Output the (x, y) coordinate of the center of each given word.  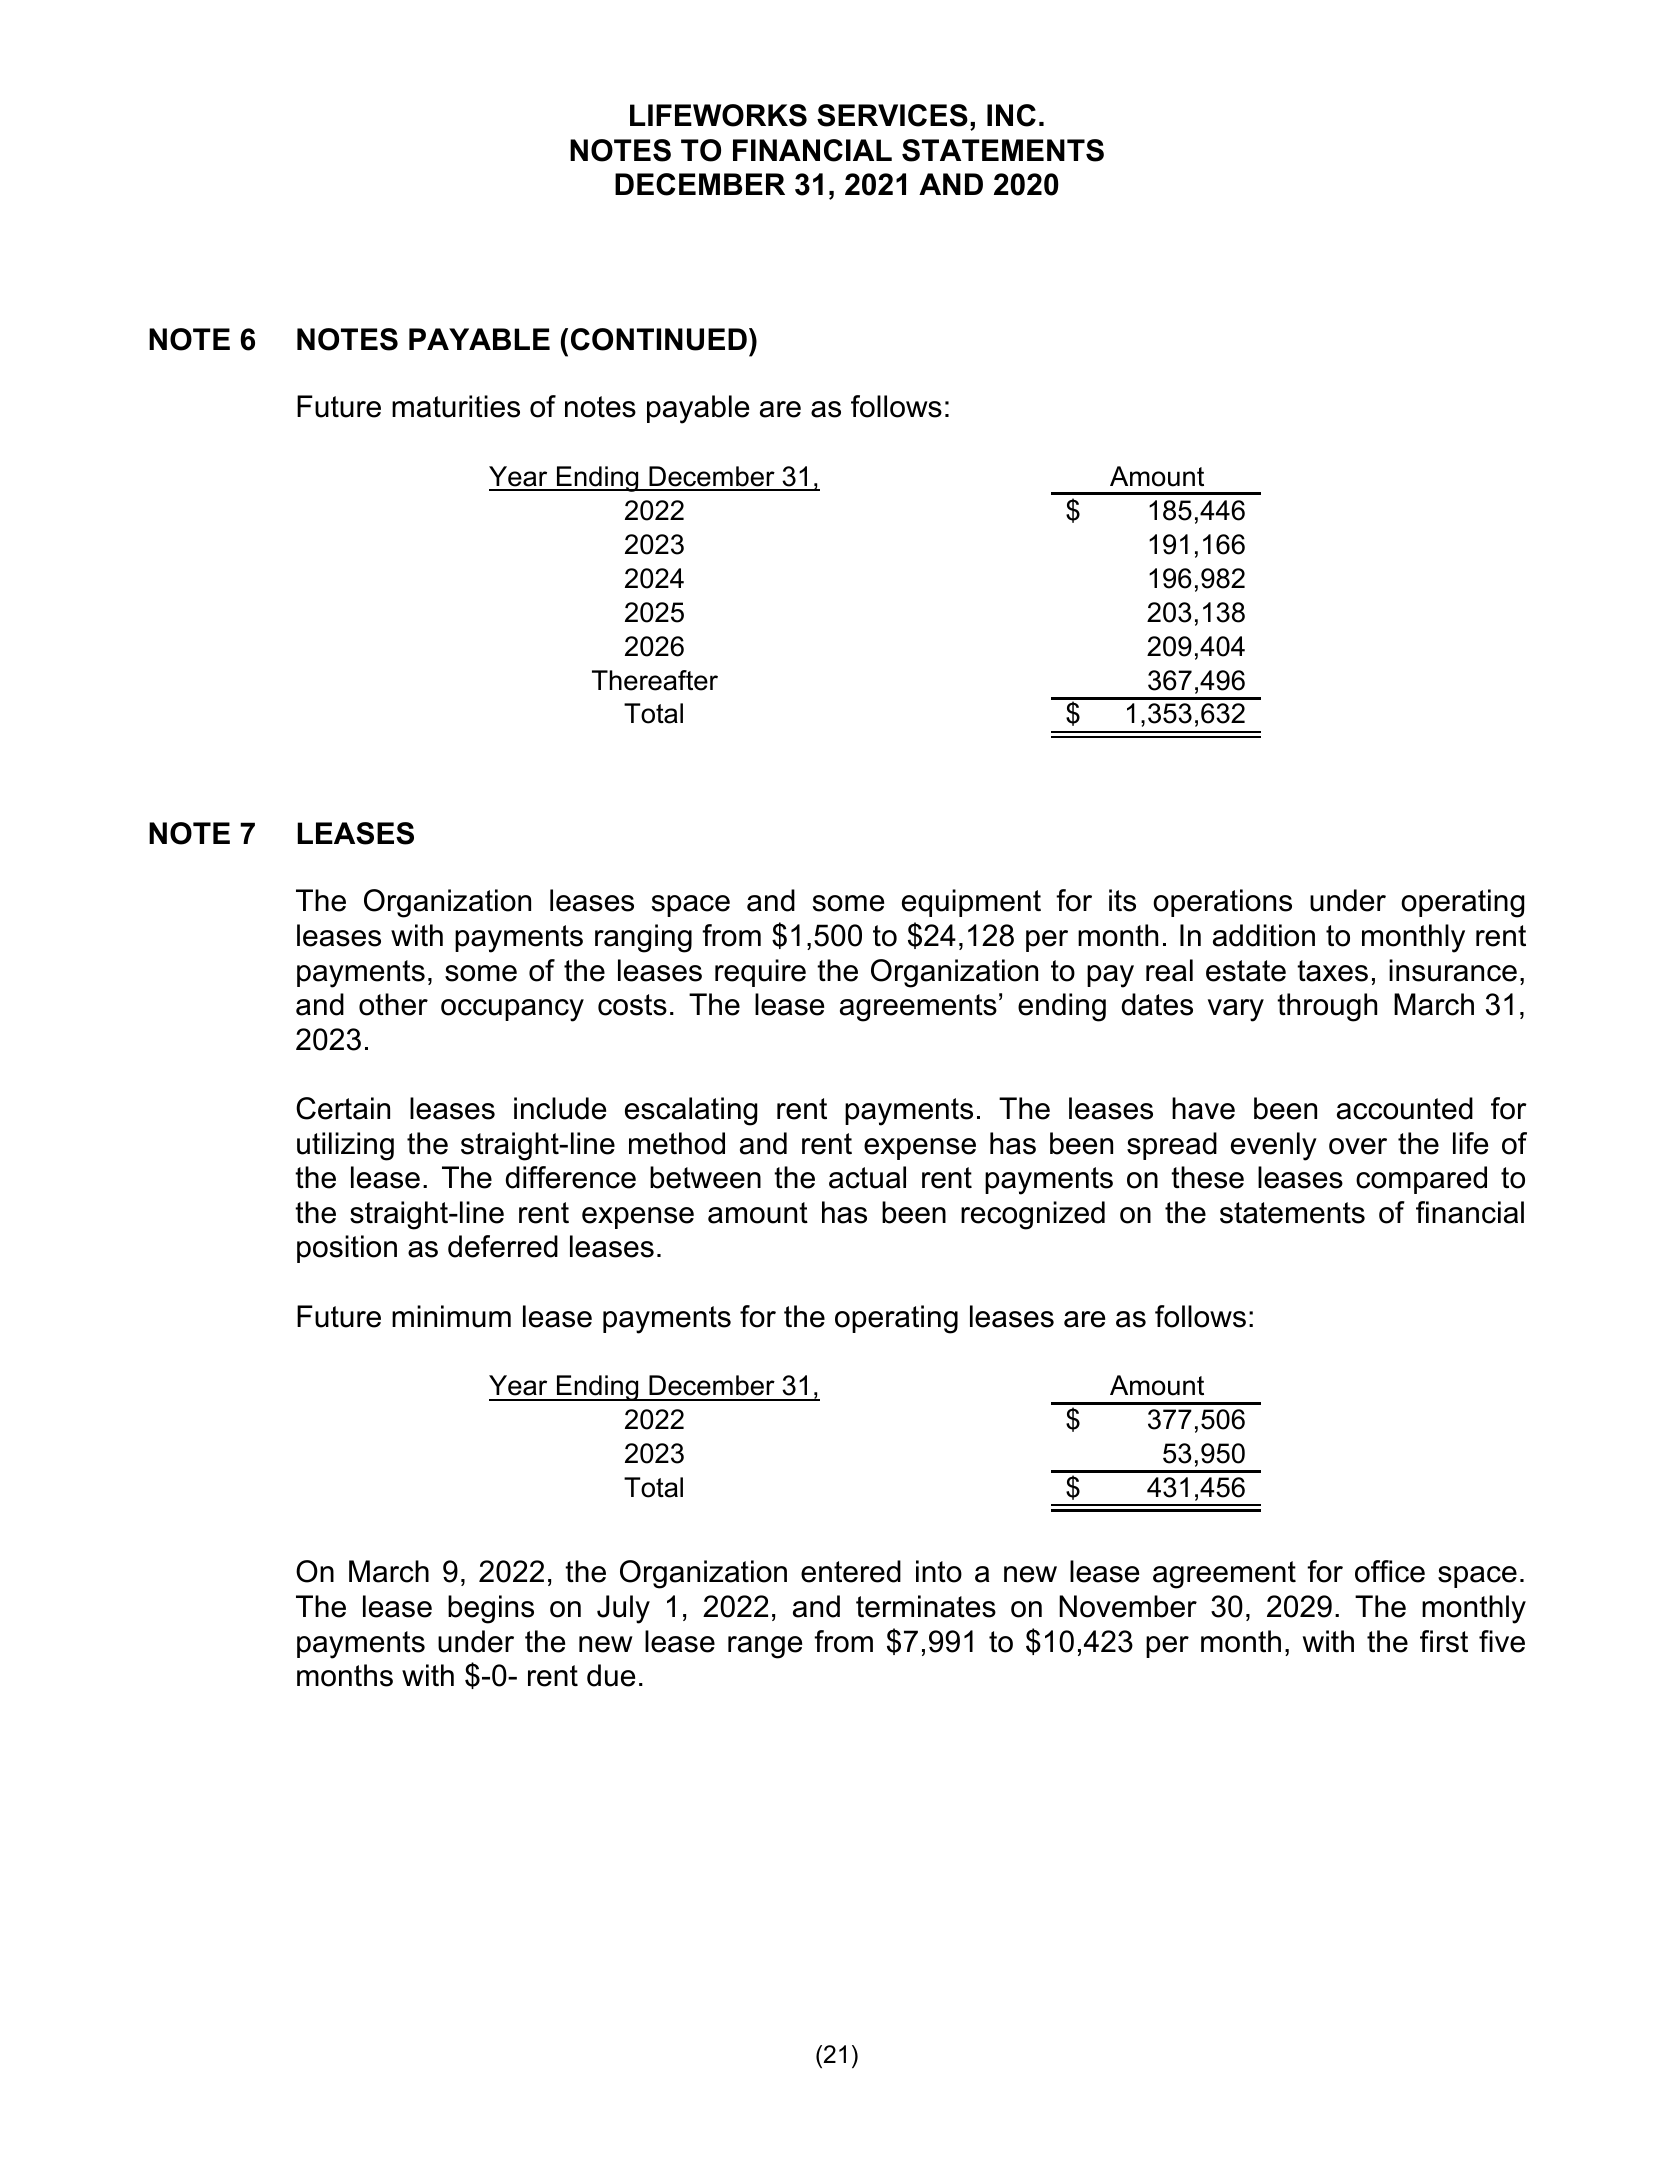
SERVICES (892, 115)
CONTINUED (659, 339)
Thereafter (655, 680)
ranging (643, 938)
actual (867, 1177)
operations (1222, 903)
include (560, 1108)
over (1358, 1146)
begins (491, 1609)
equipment (971, 903)
